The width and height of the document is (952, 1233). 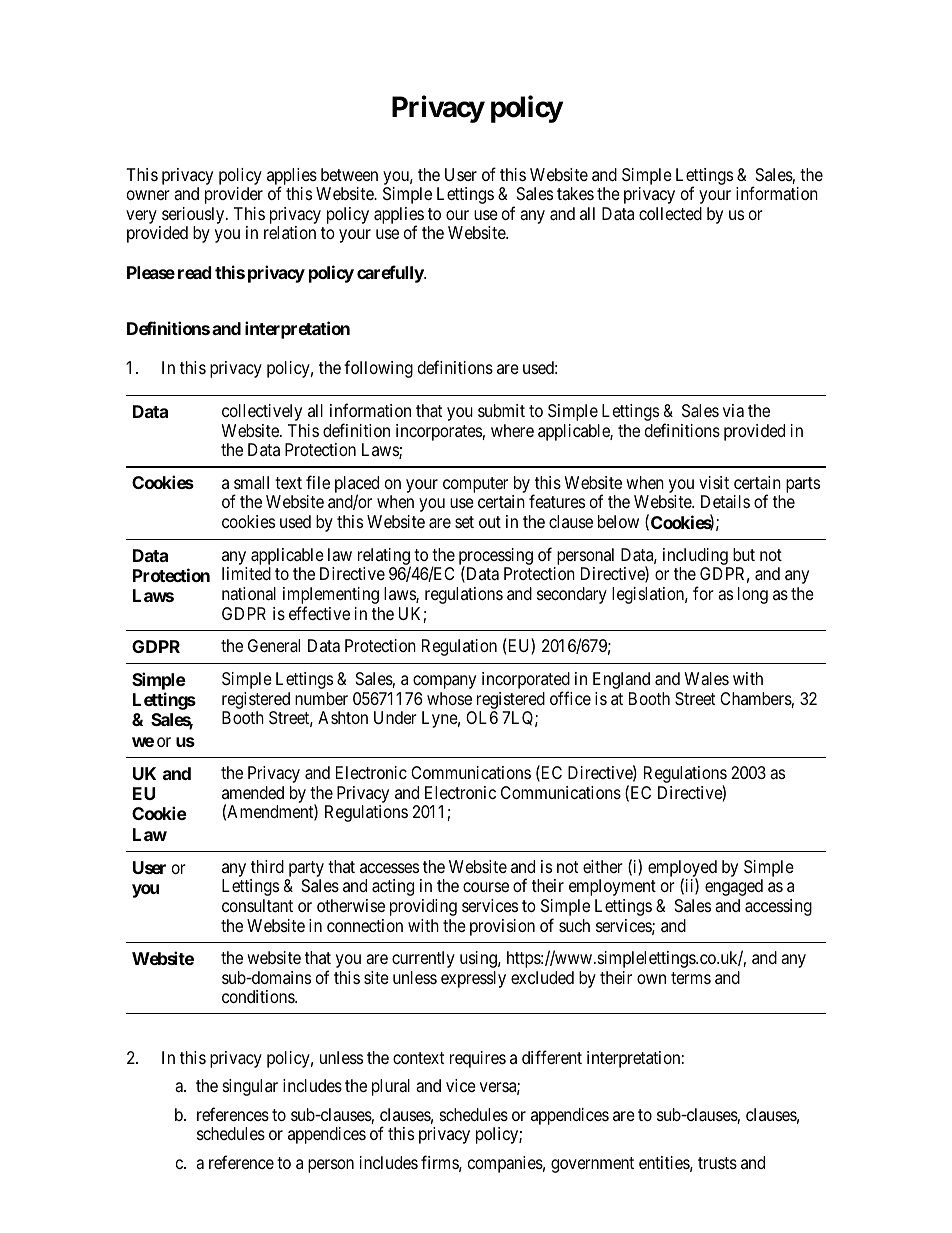 I want to click on Details, so click(x=725, y=502).
